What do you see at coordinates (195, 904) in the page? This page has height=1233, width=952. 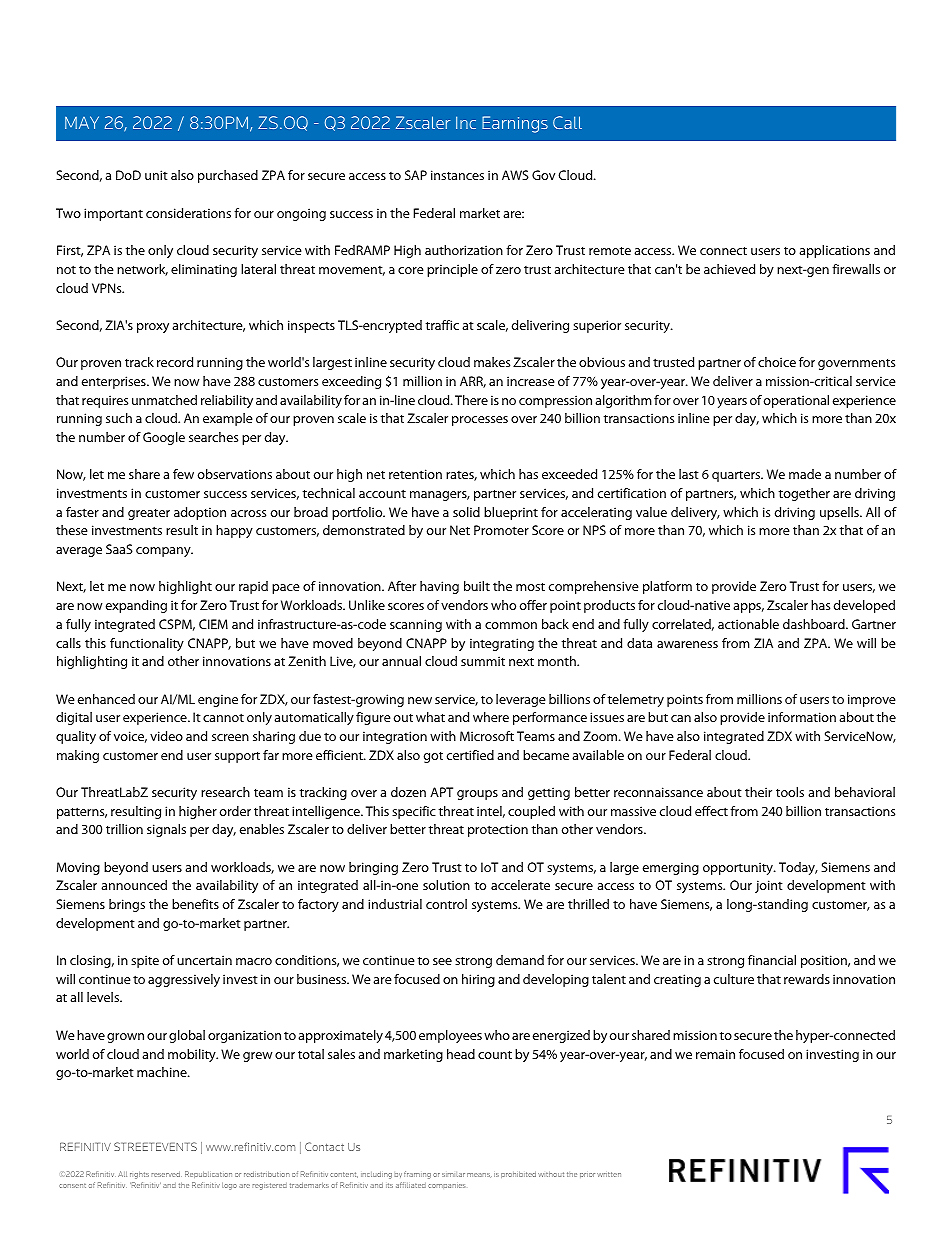 I see `benefits` at bounding box center [195, 904].
